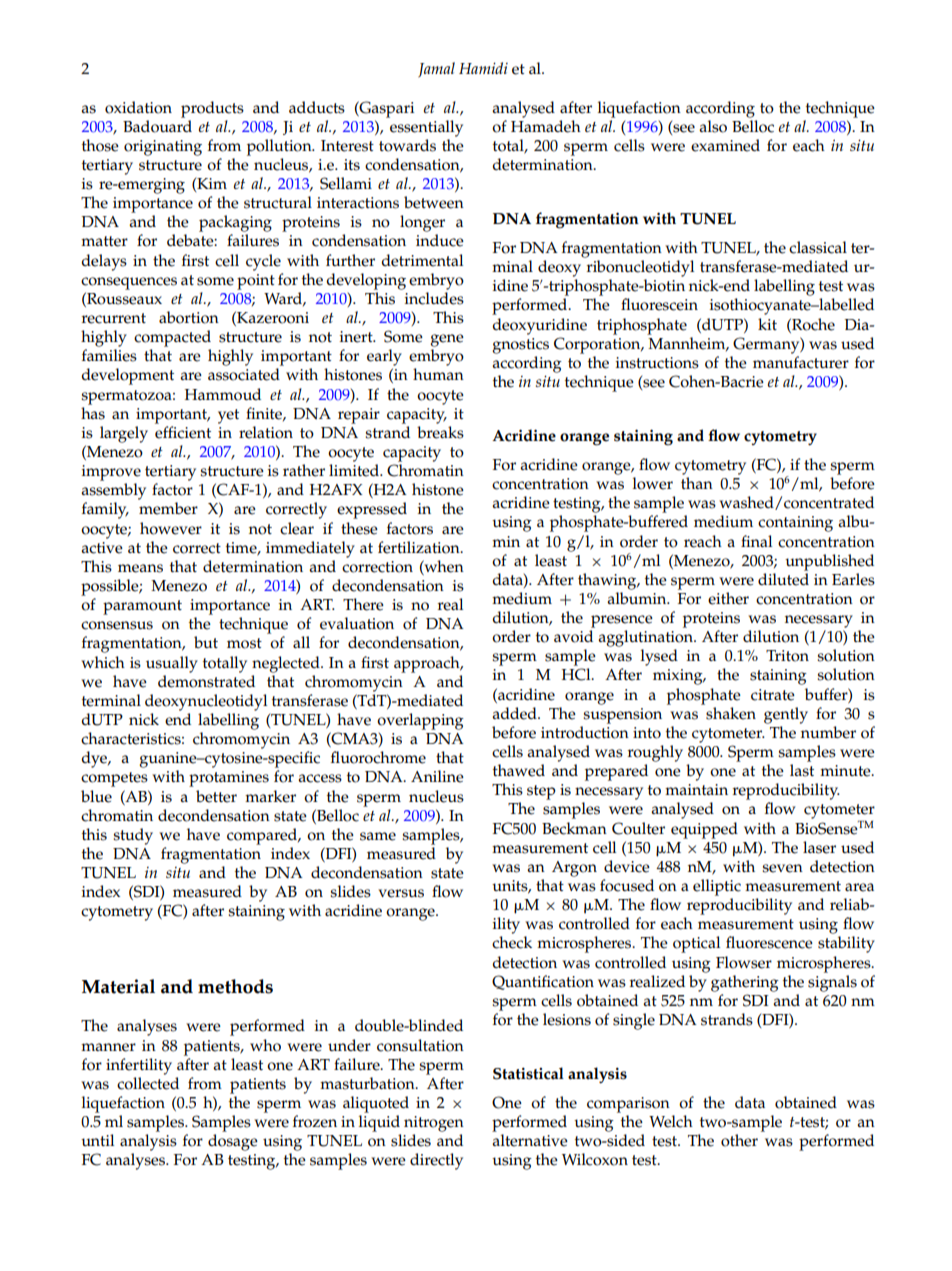 The image size is (952, 1271). What do you see at coordinates (713, 126) in the image?
I see `also` at bounding box center [713, 126].
